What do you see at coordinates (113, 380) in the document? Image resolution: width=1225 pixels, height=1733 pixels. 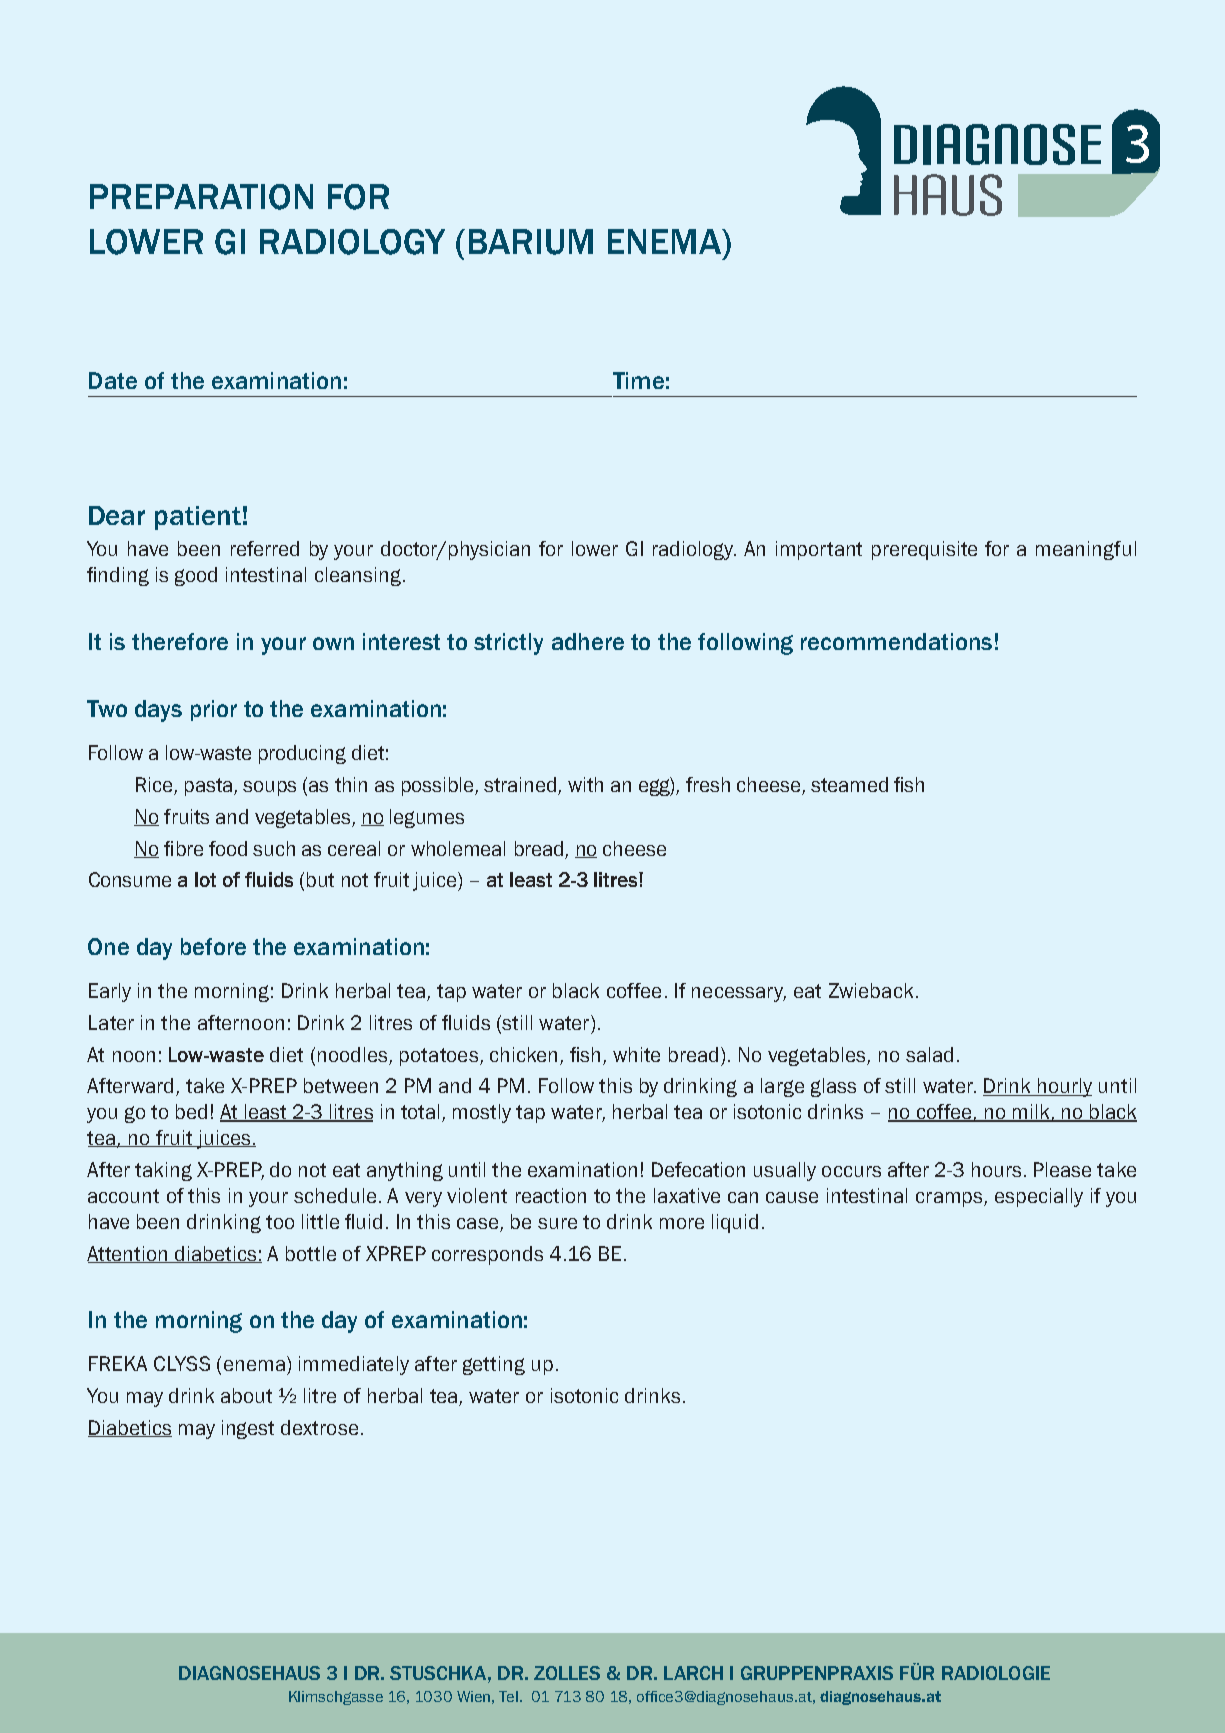 I see `Date` at bounding box center [113, 380].
